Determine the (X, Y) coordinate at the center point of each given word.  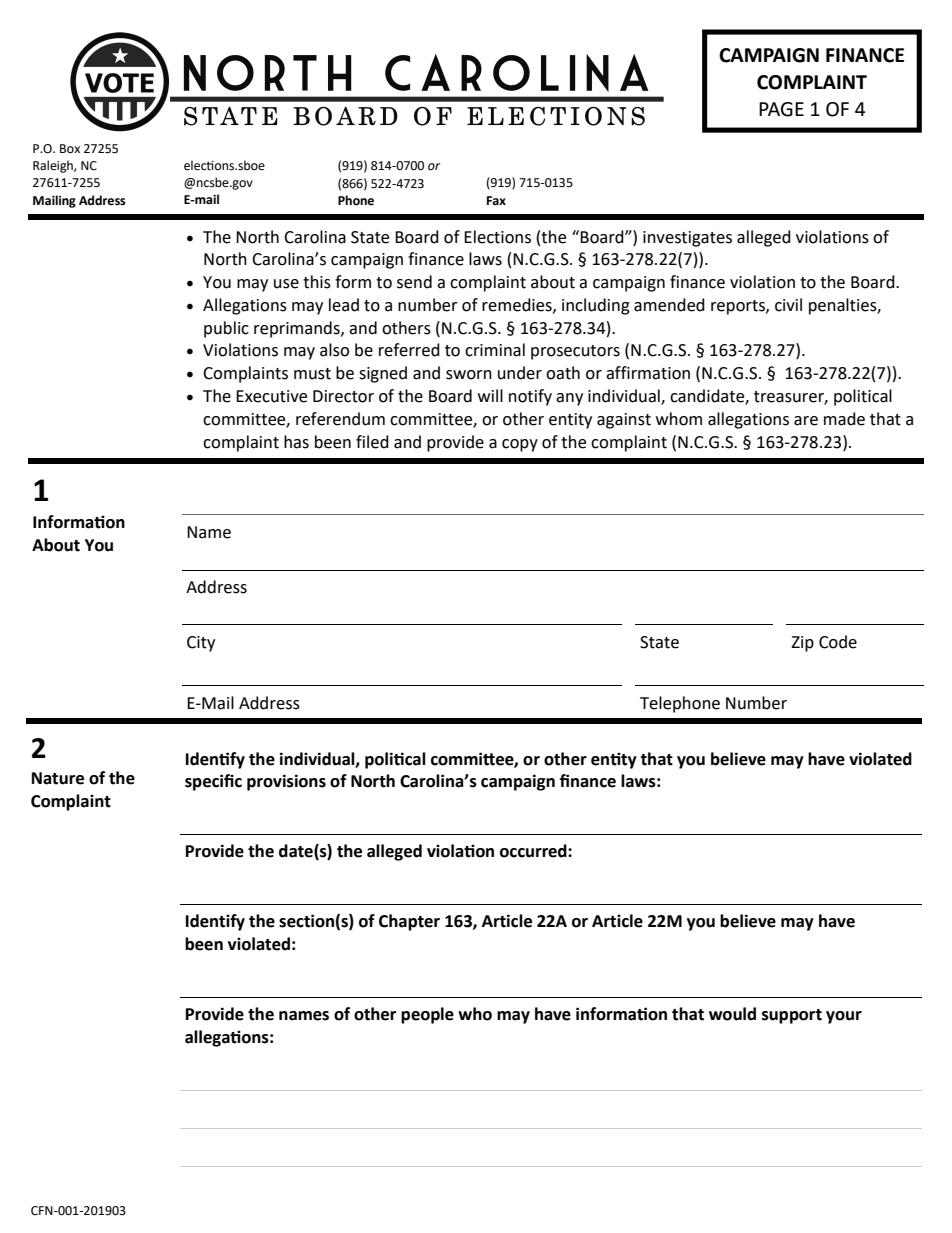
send (414, 282)
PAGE (781, 109)
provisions (286, 782)
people (427, 1015)
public (226, 329)
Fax (496, 200)
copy (520, 445)
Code (838, 642)
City (201, 644)
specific (213, 782)
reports (739, 307)
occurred (534, 851)
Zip (802, 644)
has (296, 442)
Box (70, 149)
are (806, 421)
